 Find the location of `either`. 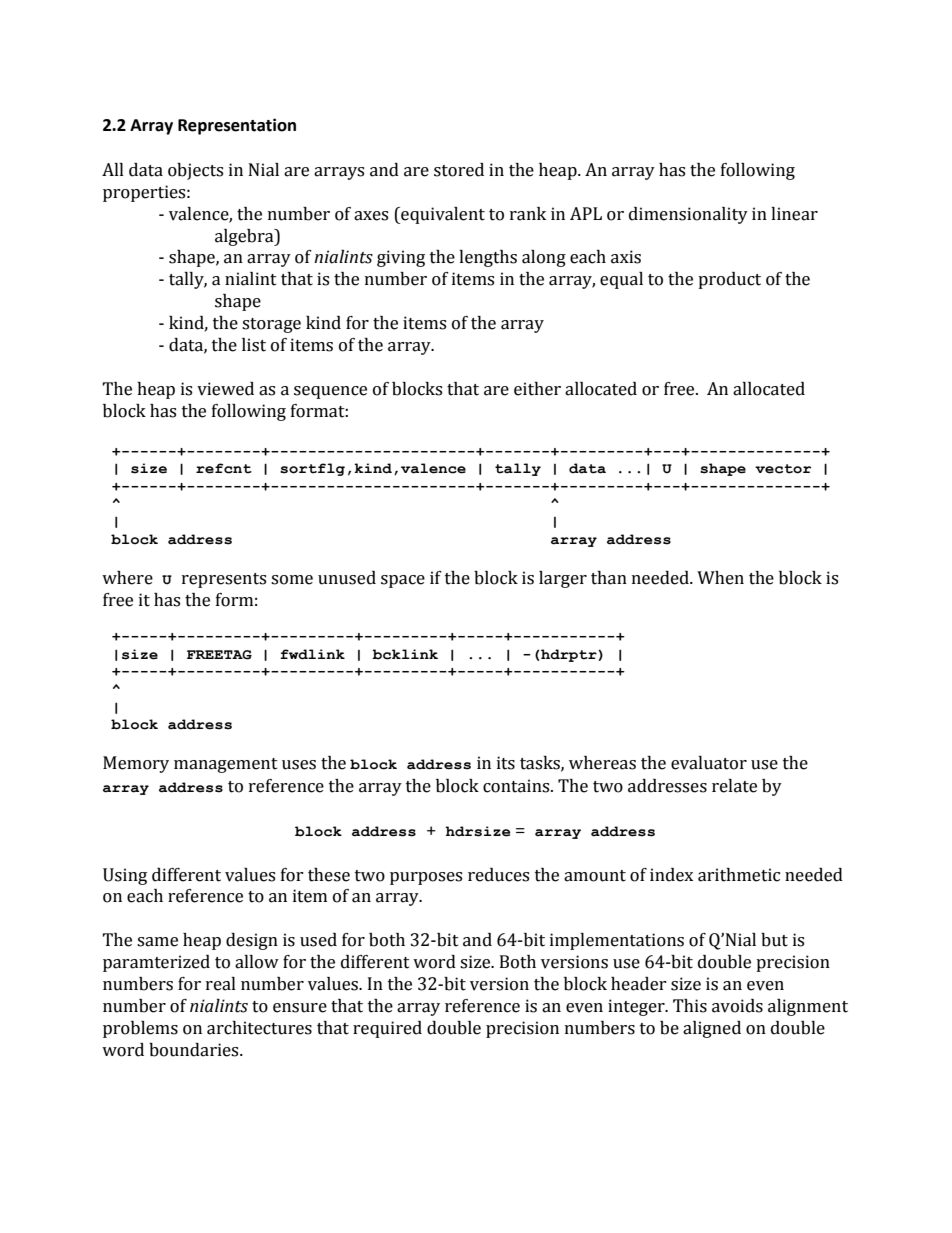

either is located at coordinates (537, 389).
